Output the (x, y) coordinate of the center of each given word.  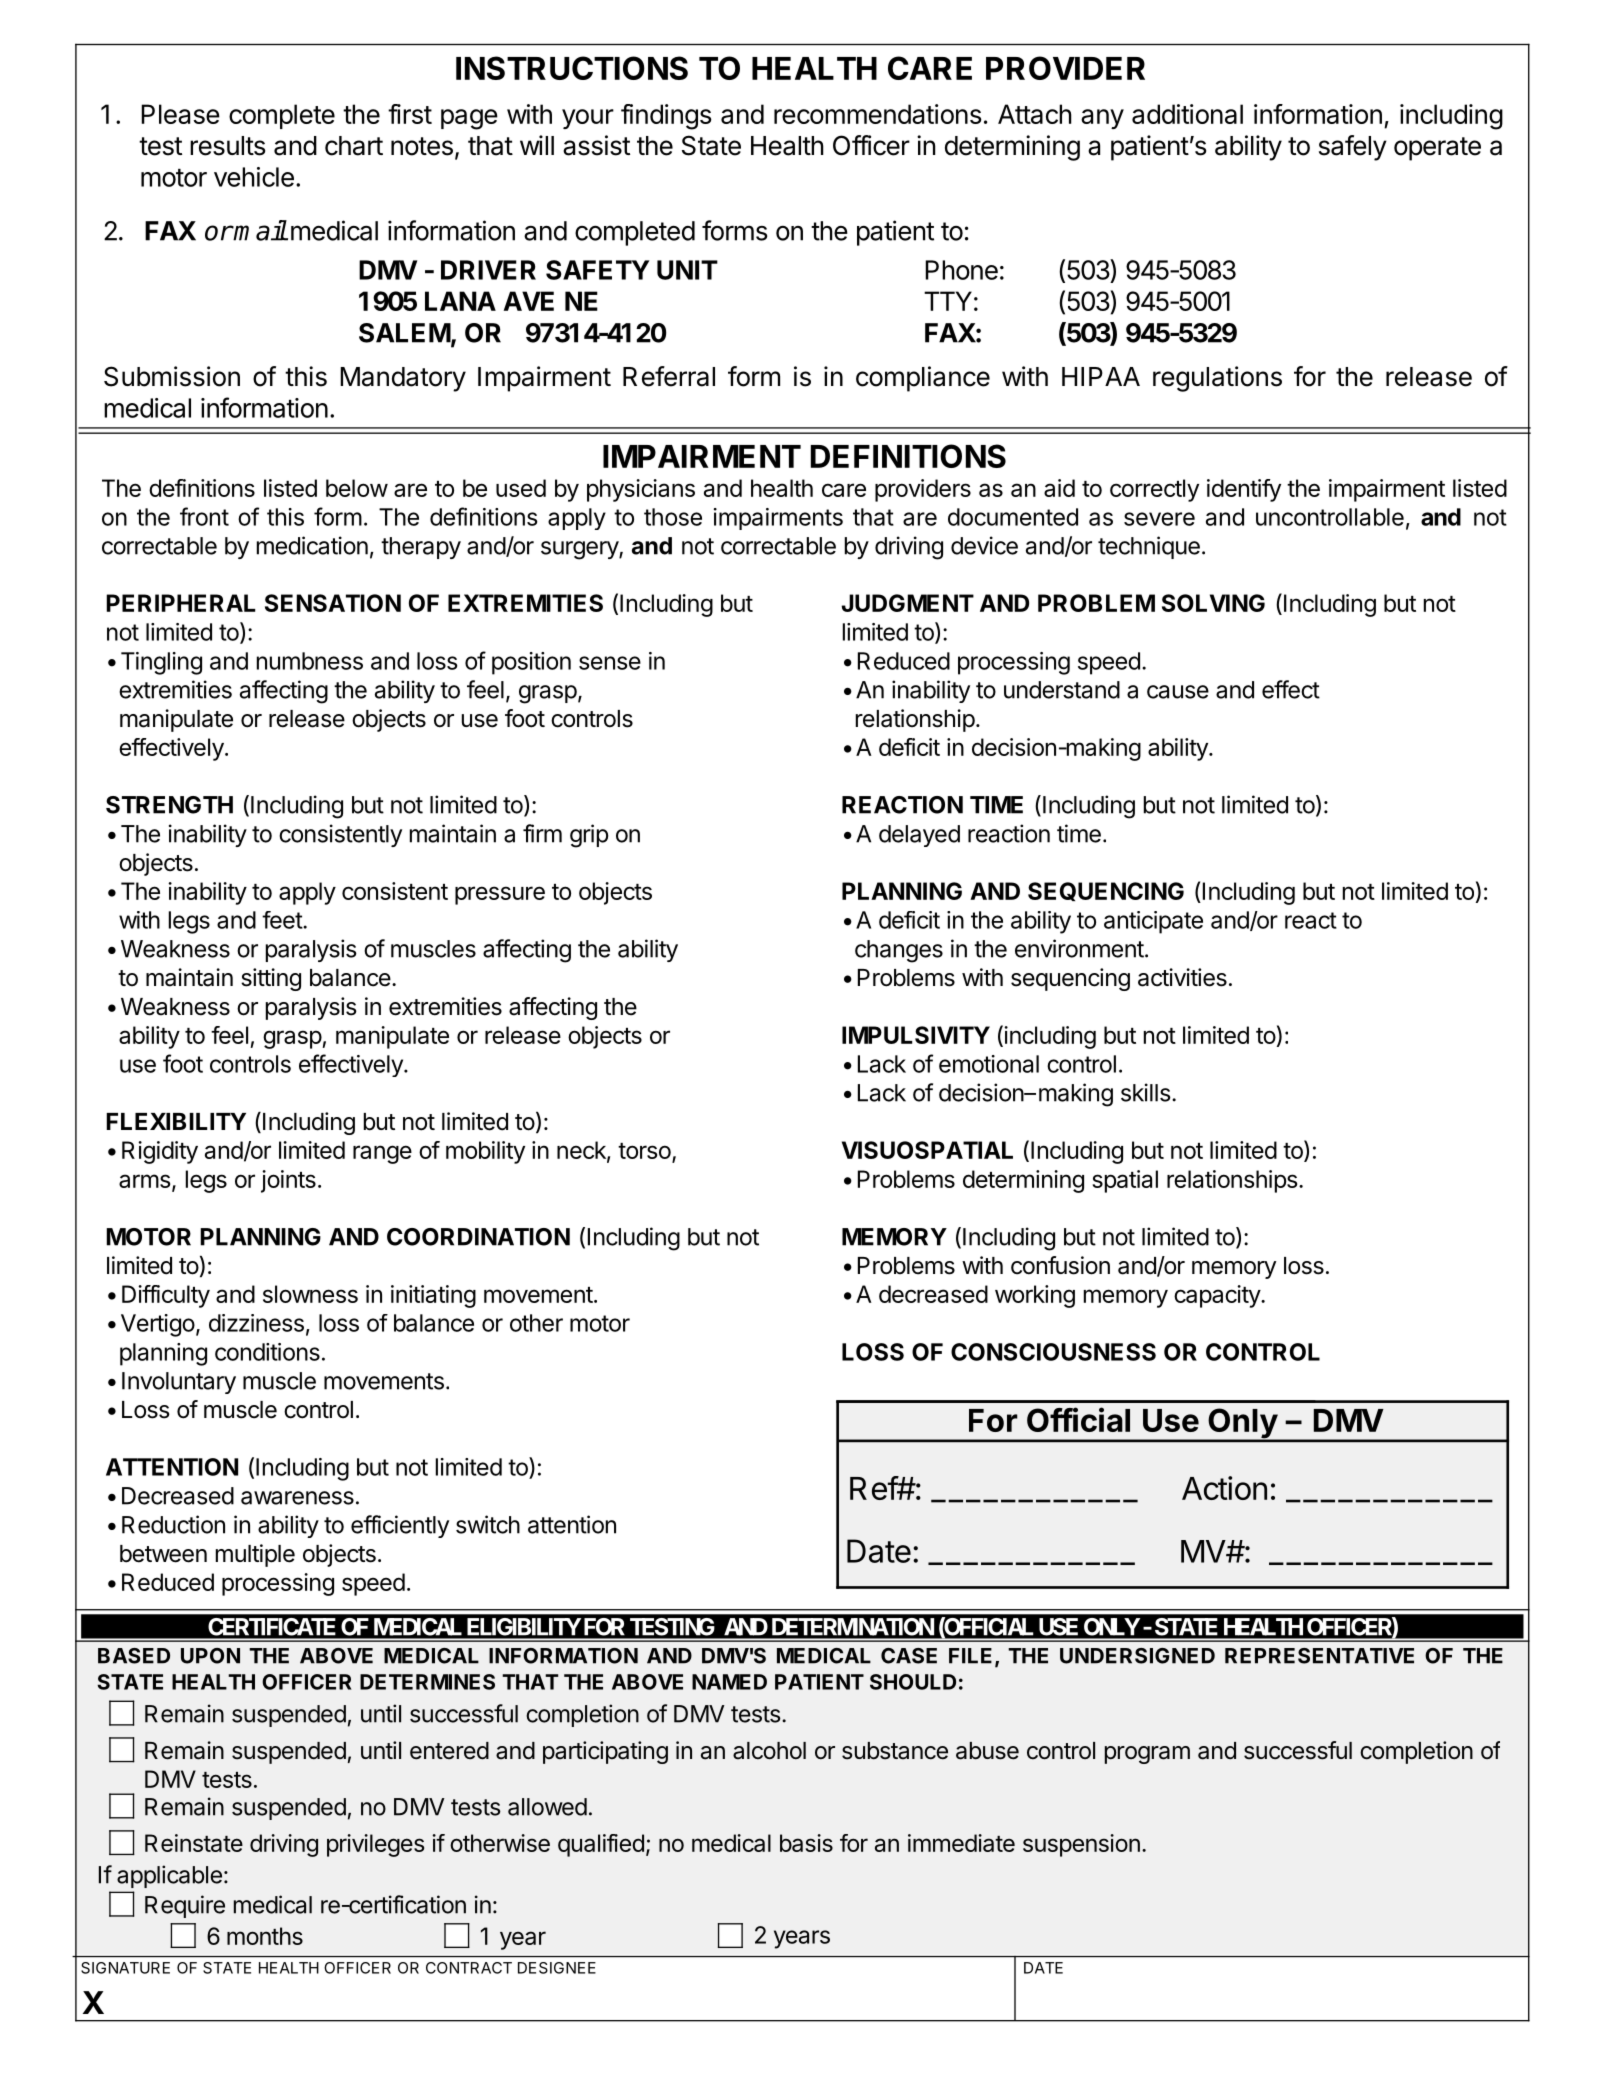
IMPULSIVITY (916, 1035)
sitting (271, 979)
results (227, 146)
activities (1182, 977)
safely (1353, 148)
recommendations (878, 114)
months (265, 1936)
